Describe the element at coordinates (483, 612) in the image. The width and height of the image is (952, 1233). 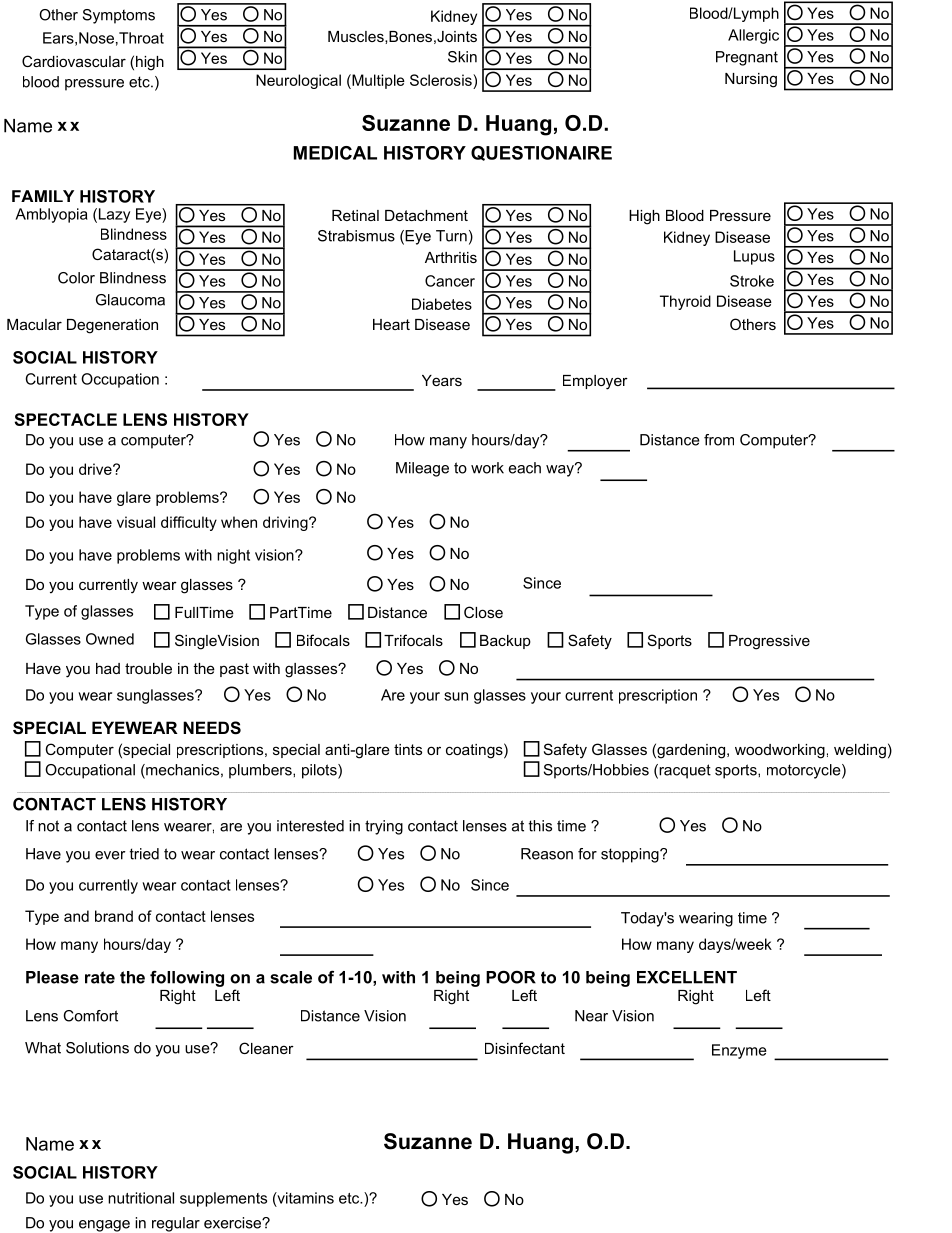
I see `Close` at that location.
